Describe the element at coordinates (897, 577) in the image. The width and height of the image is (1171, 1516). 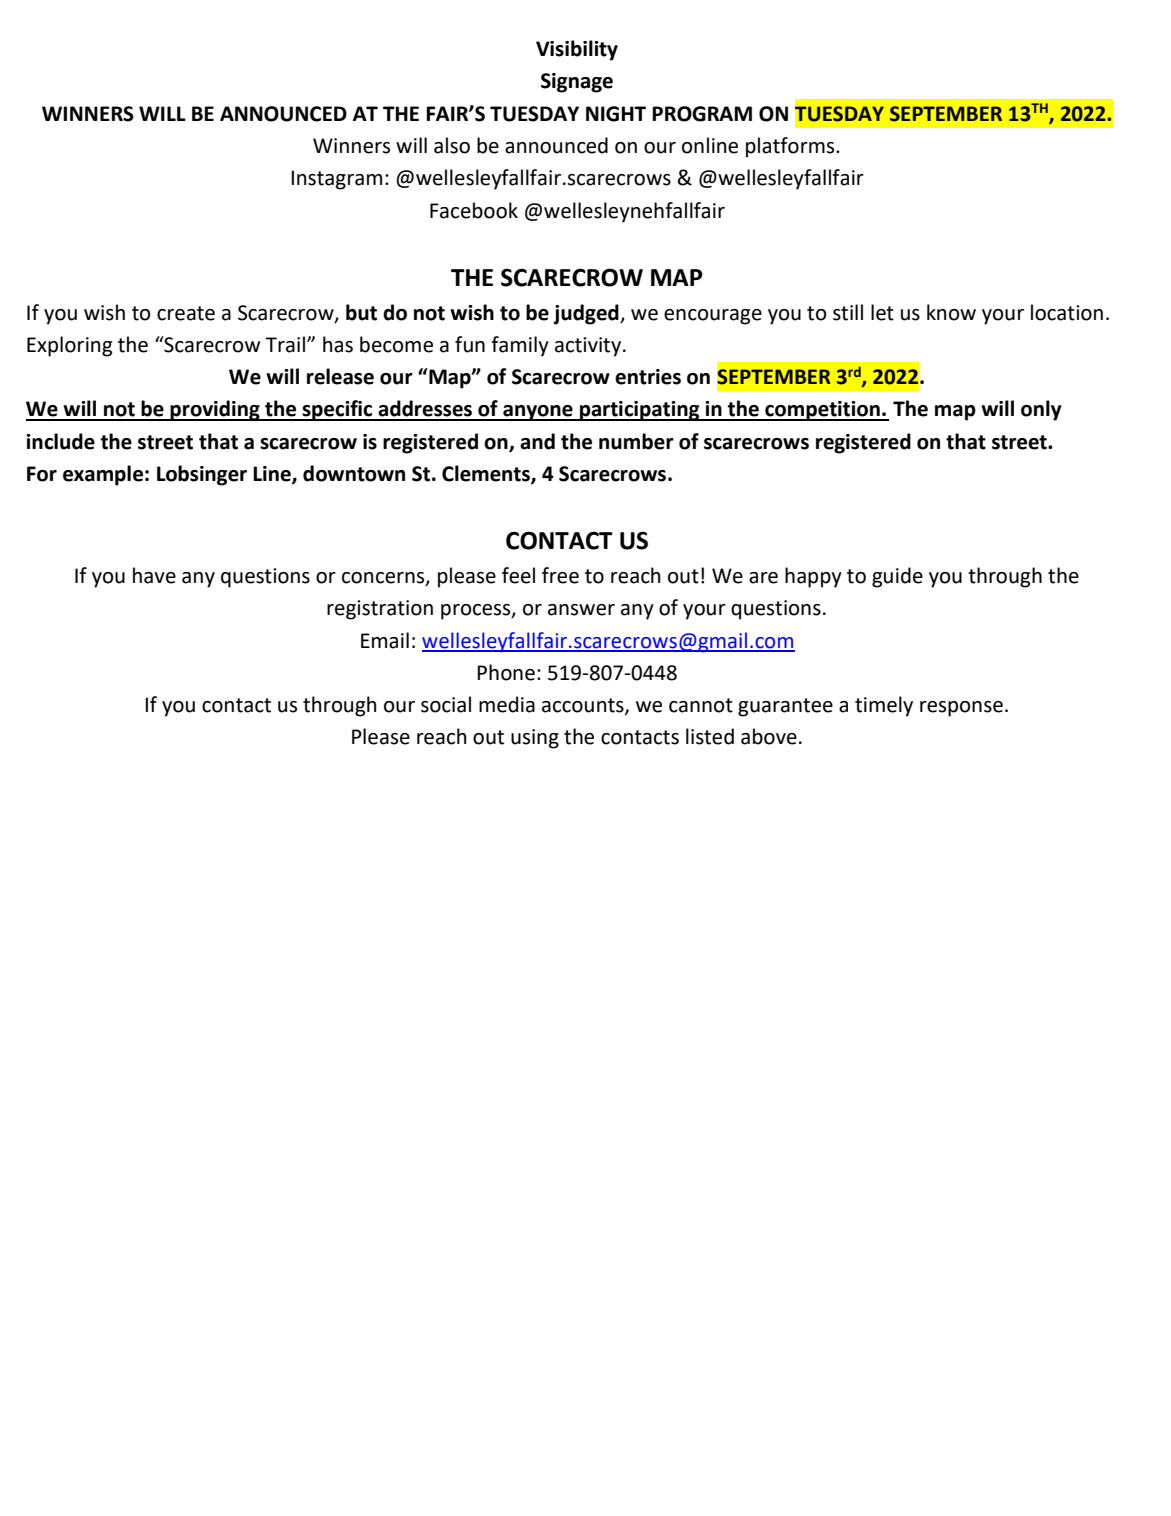
I see `guide` at that location.
